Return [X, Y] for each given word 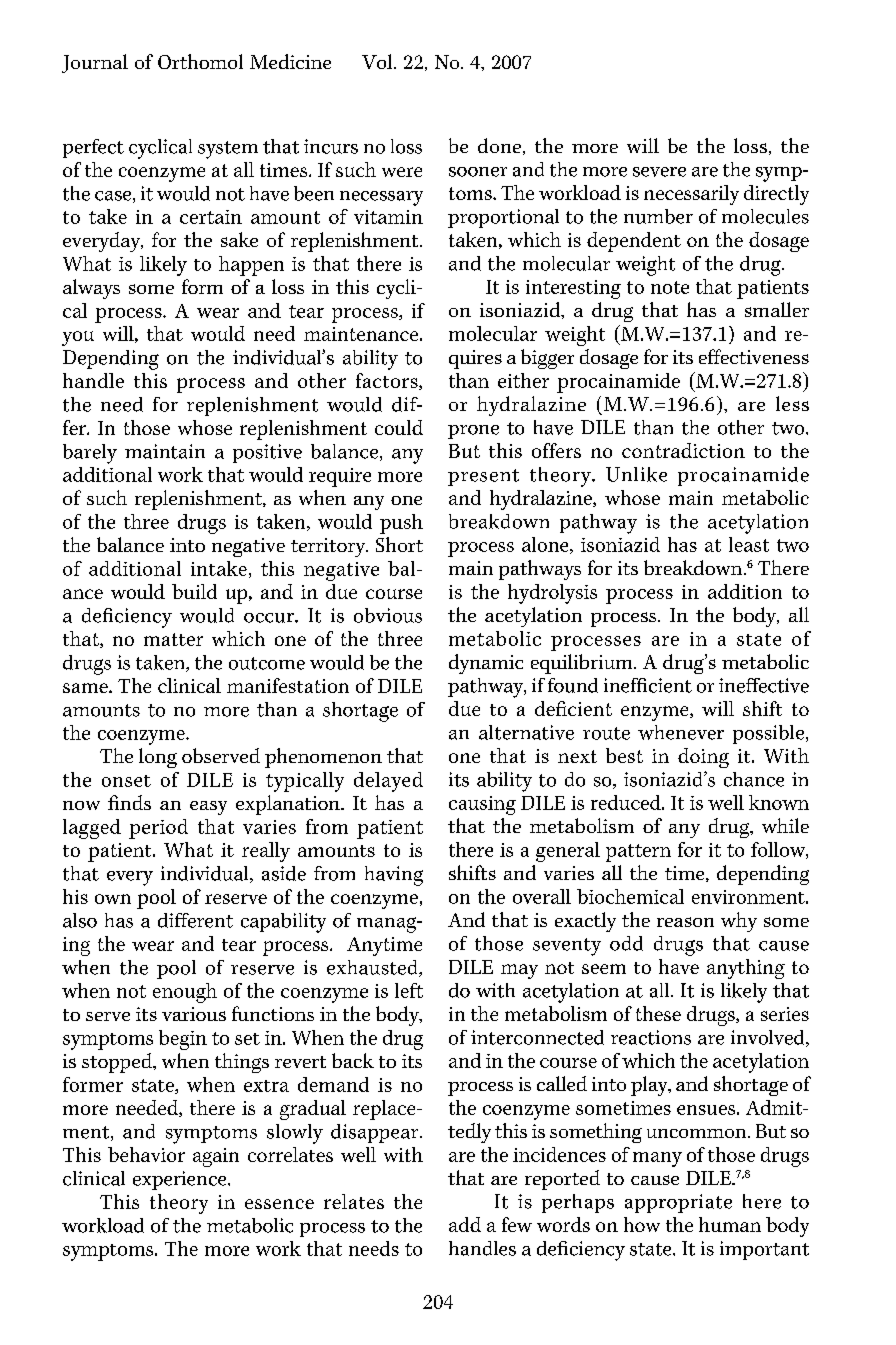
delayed [388, 782]
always [91, 289]
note [670, 287]
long [158, 758]
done [499, 145]
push [401, 524]
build [194, 591]
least [749, 544]
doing [703, 758]
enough [185, 993]
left [409, 990]
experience [181, 1180]
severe [659, 172]
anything [746, 969]
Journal [95, 63]
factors [388, 381]
